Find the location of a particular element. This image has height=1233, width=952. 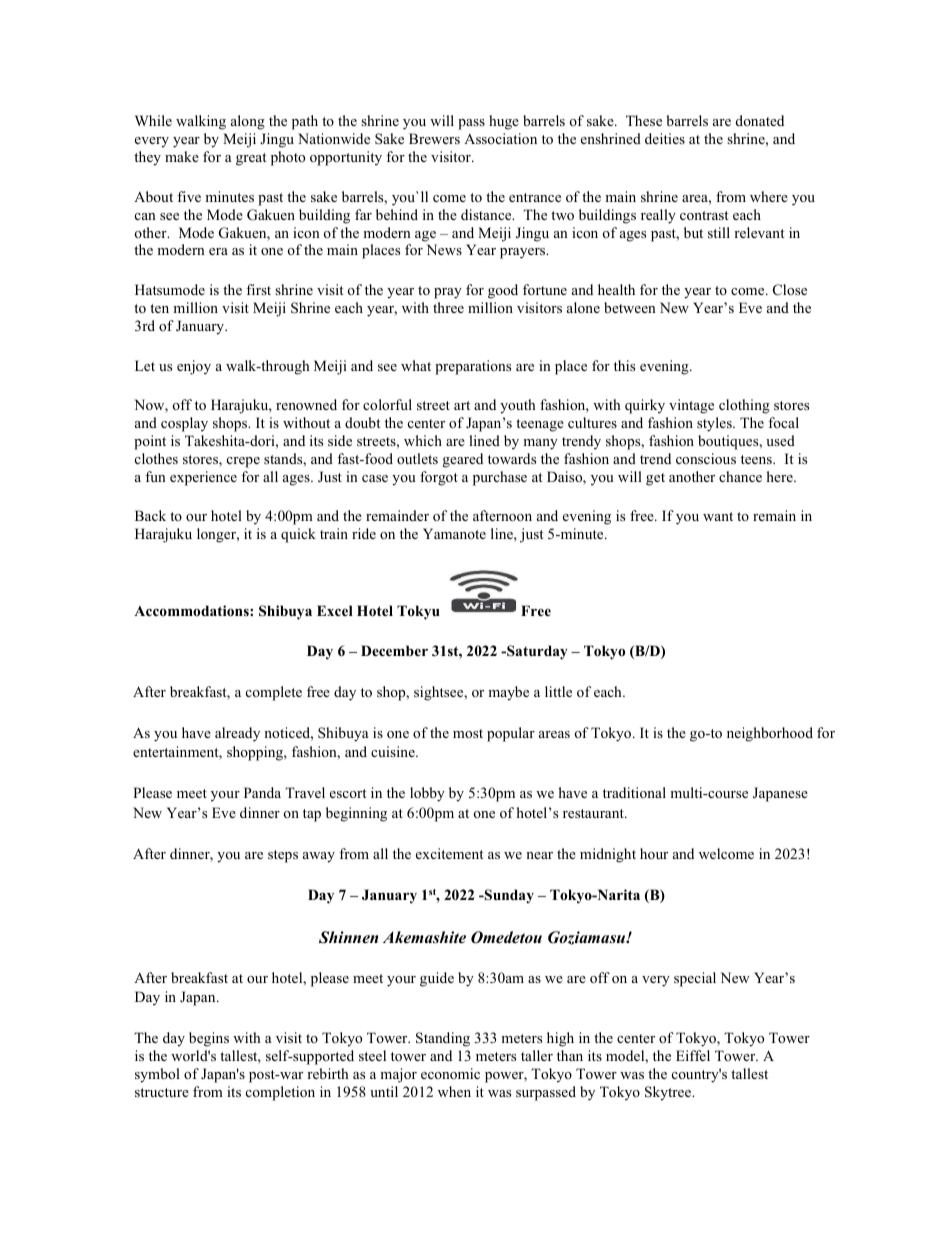

already is located at coordinates (237, 734).
